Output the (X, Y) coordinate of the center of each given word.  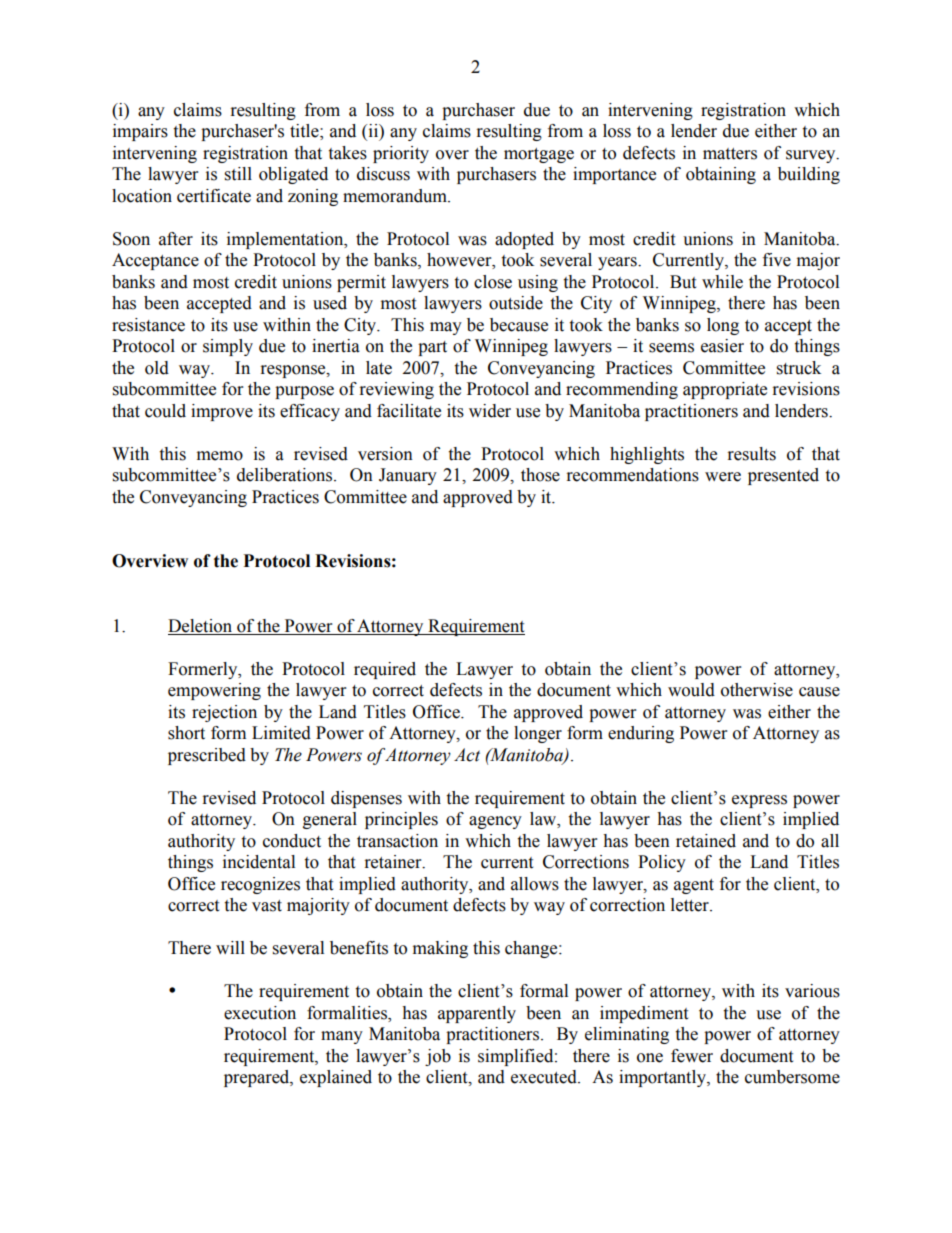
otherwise (757, 690)
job (438, 1057)
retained (706, 841)
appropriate (725, 390)
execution (260, 1013)
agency (495, 822)
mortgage (539, 155)
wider (490, 411)
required (385, 670)
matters (730, 154)
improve (222, 412)
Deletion (201, 627)
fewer (692, 1056)
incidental (259, 862)
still (238, 174)
